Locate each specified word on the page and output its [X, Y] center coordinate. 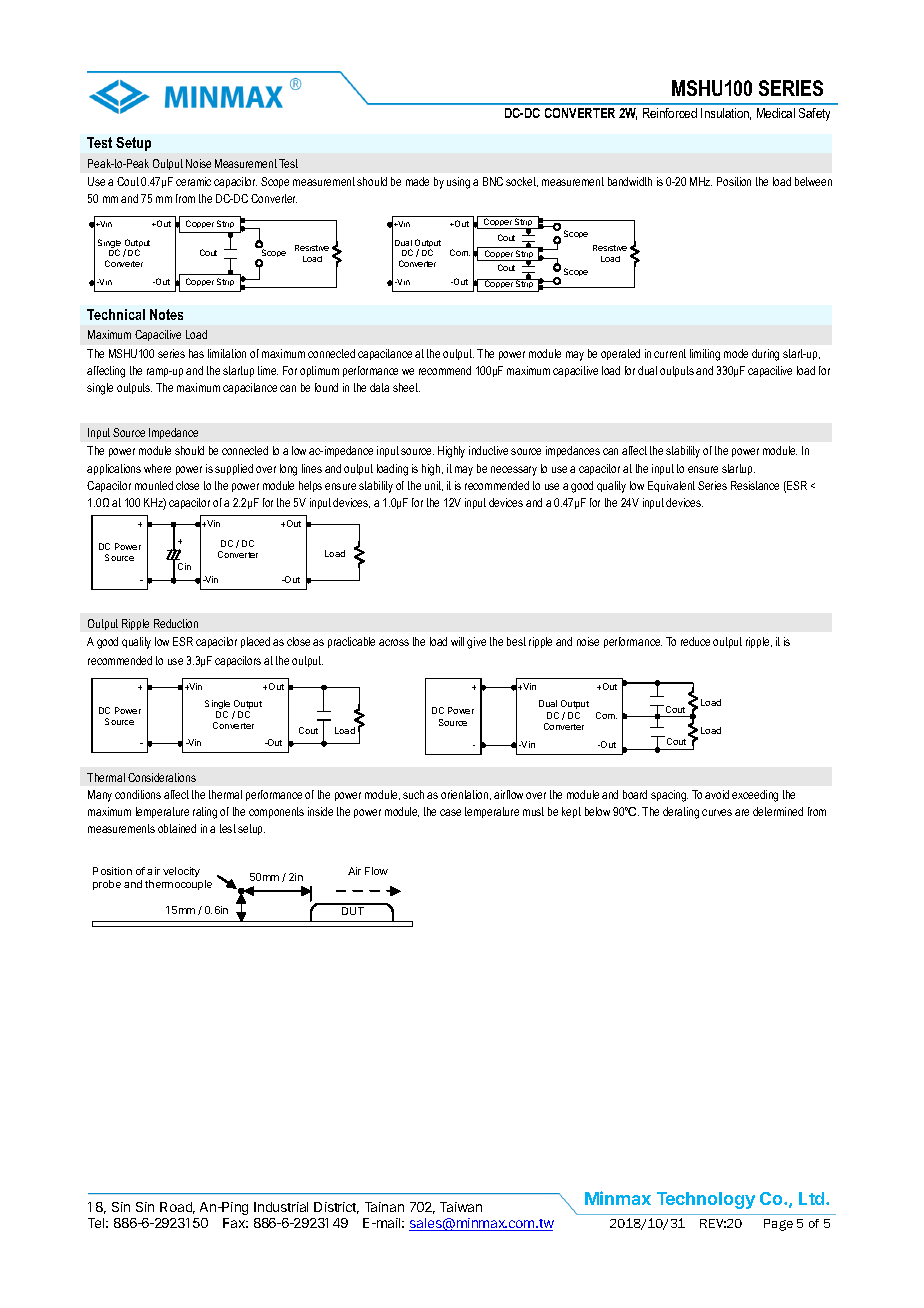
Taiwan [461, 1207]
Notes [166, 314]
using [458, 183]
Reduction [176, 623]
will [457, 641]
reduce [695, 641]
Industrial [281, 1207]
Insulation [726, 114]
